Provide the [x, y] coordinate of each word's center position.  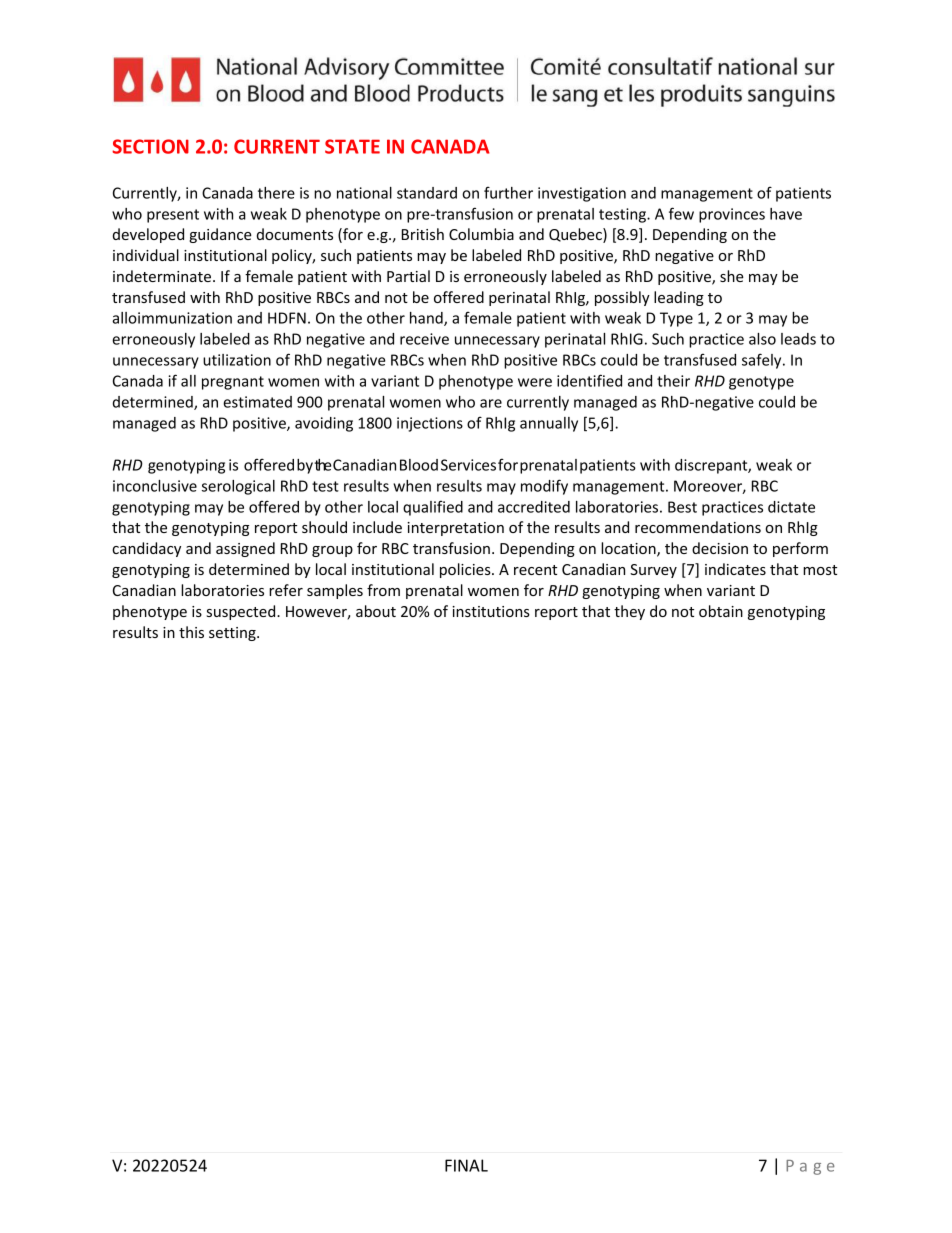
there [276, 193]
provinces [732, 215]
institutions [491, 611]
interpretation [455, 529]
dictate [791, 507]
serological [238, 487]
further [508, 192]
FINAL [466, 1165]
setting [233, 634]
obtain [721, 611]
